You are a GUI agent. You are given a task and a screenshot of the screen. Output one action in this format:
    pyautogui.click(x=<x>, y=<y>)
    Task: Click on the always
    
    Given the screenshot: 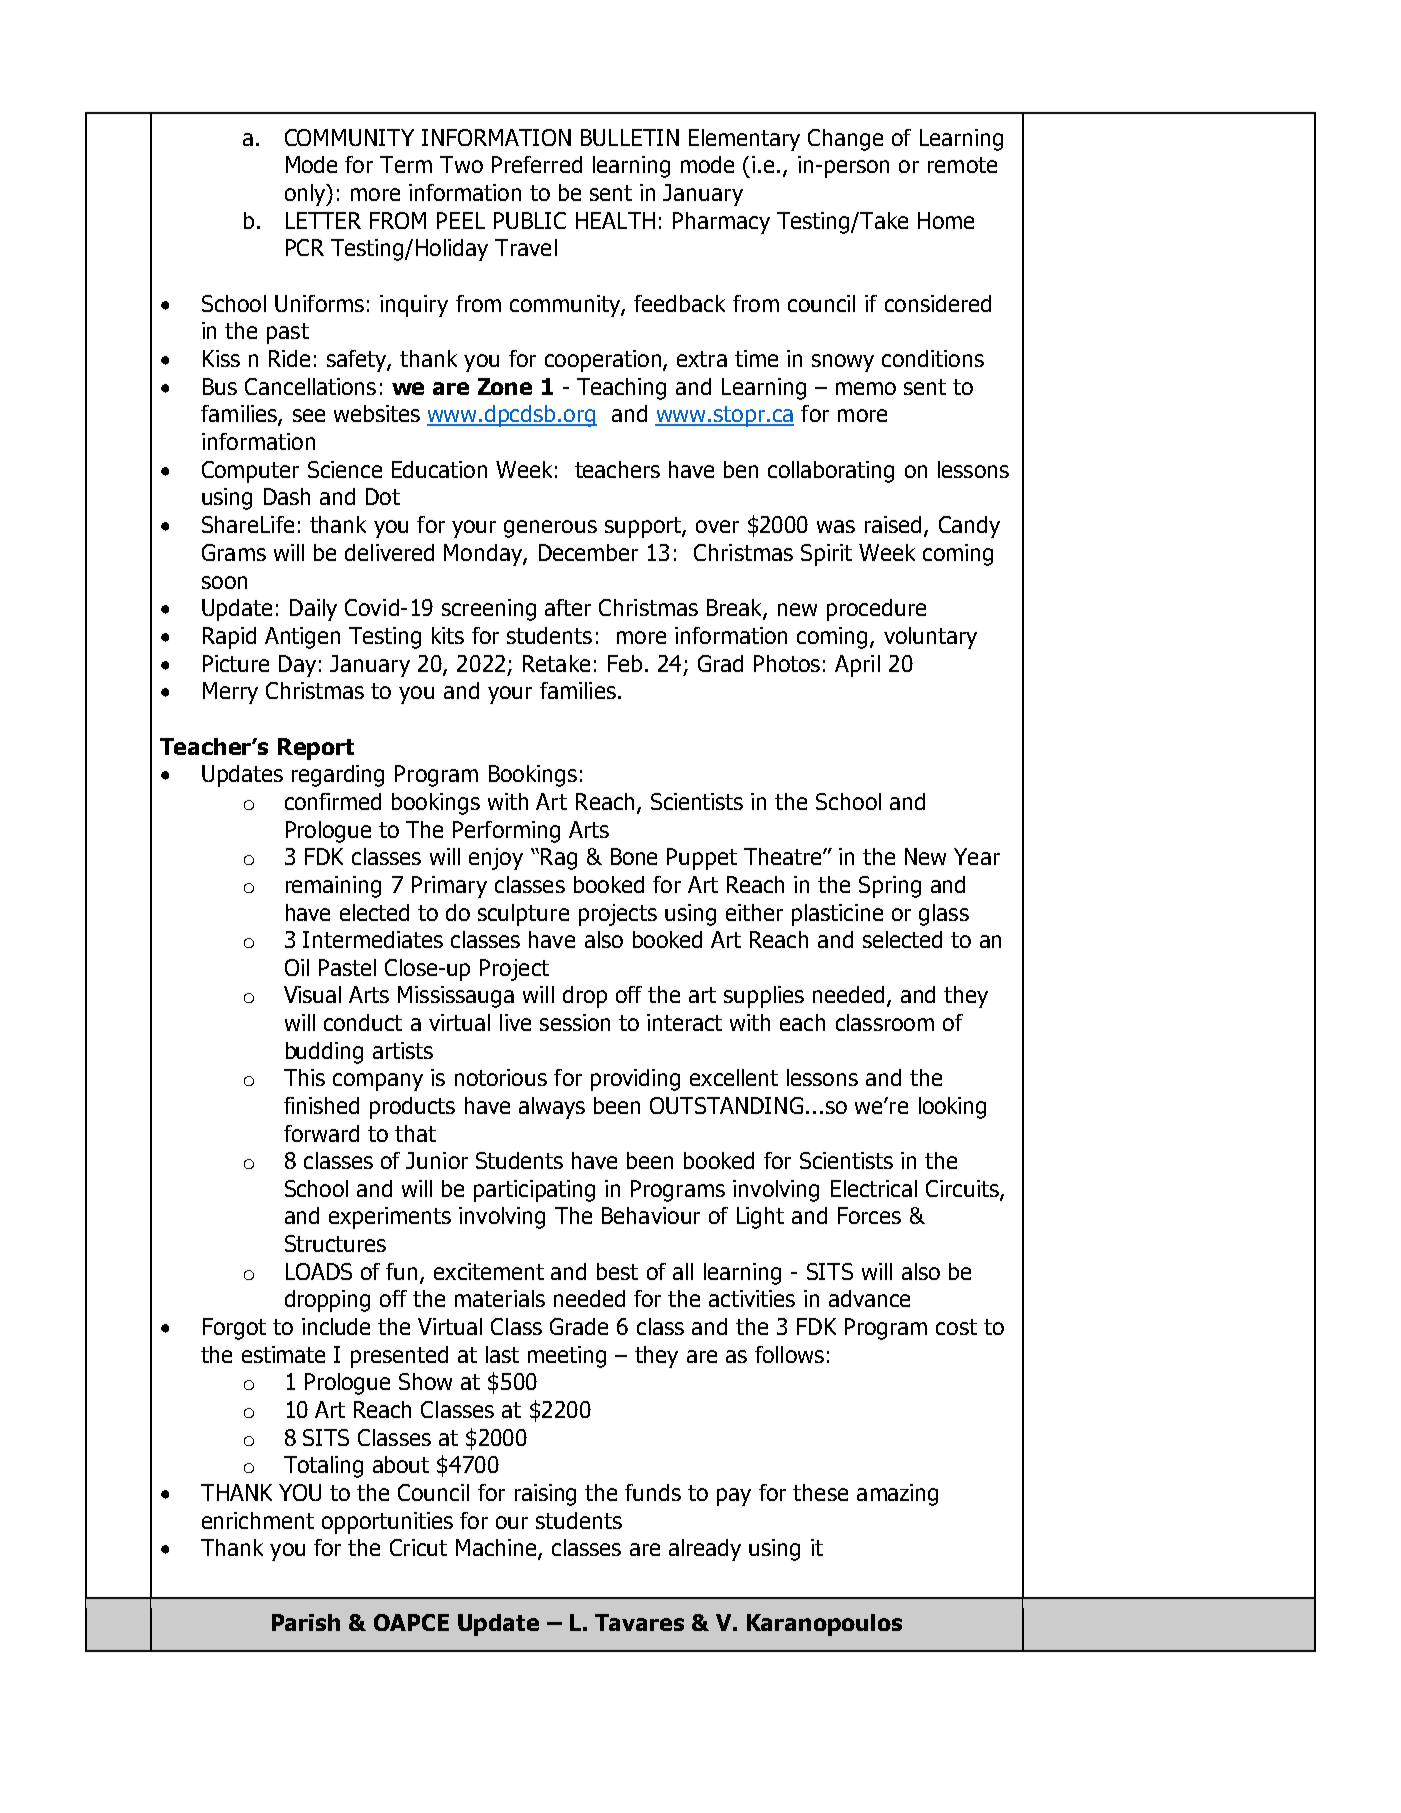 What is the action you would take?
    pyautogui.click(x=552, y=1108)
